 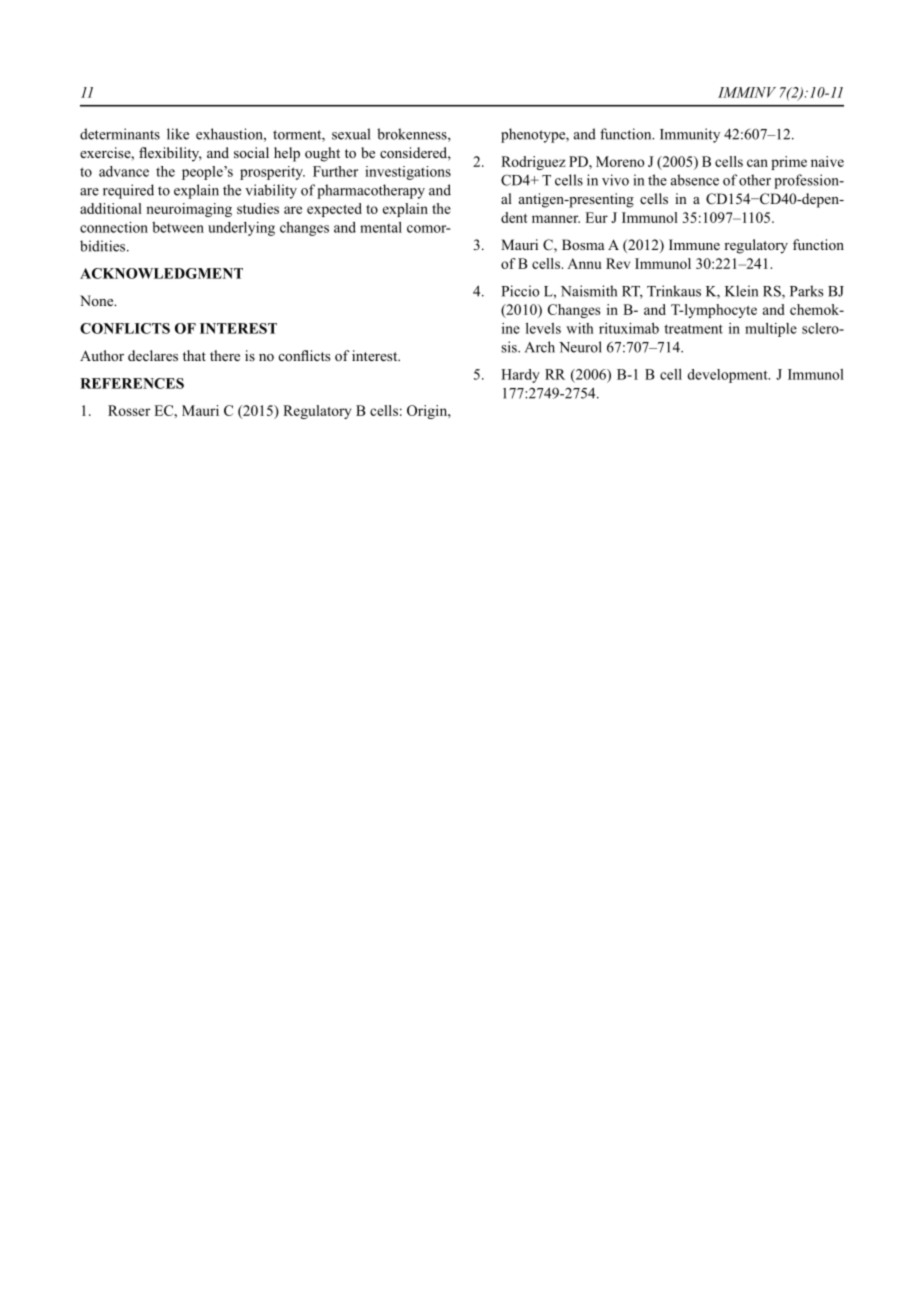 I want to click on REFERENCES, so click(x=132, y=383).
